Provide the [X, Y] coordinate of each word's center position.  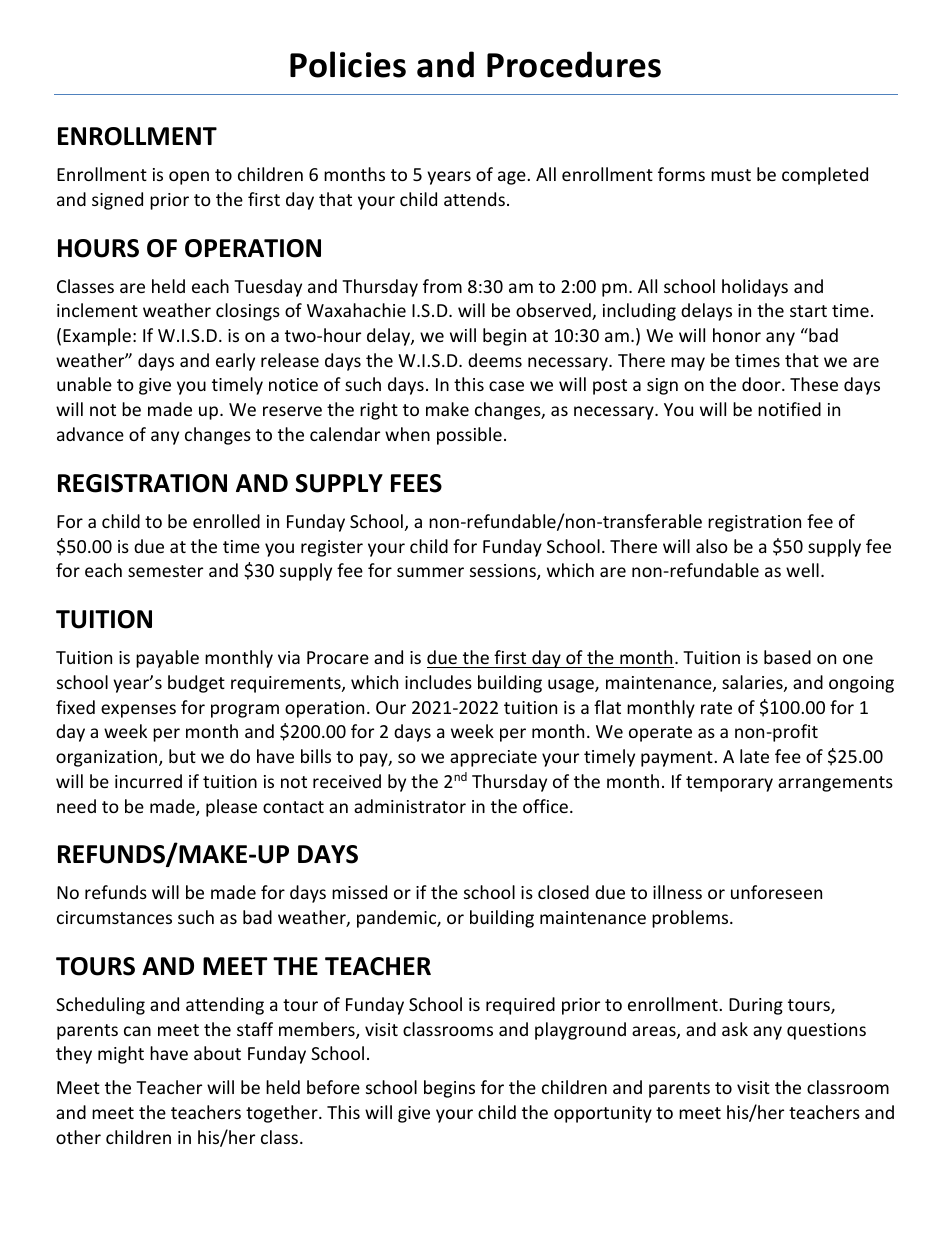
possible [469, 436]
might [121, 1055]
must [731, 175]
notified [789, 409]
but [182, 756]
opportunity [603, 1114]
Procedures [574, 64]
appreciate [493, 758]
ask [735, 1029]
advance [90, 434]
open [189, 178]
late [754, 756]
